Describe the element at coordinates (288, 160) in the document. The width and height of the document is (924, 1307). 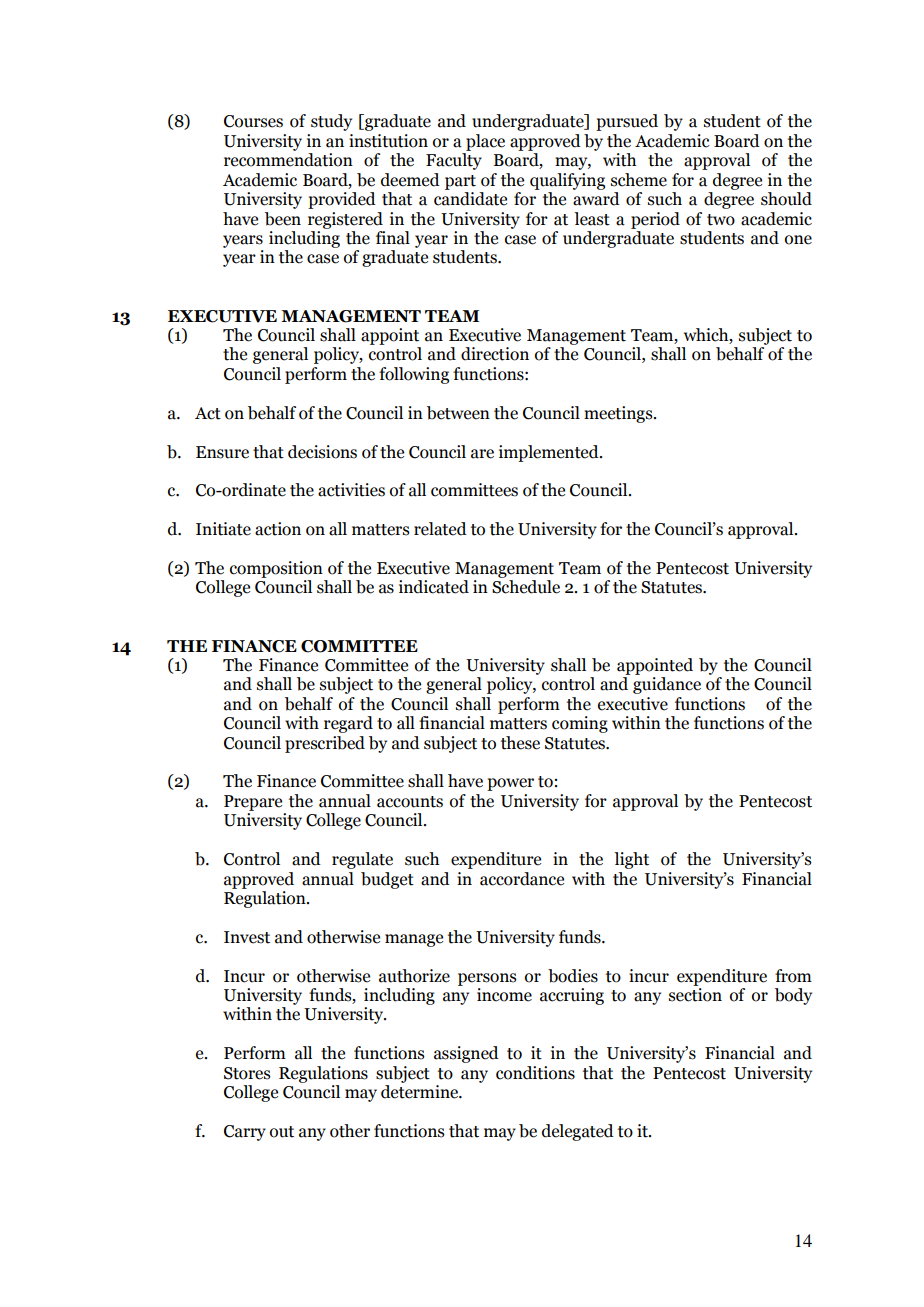
I see `recommendation` at that location.
